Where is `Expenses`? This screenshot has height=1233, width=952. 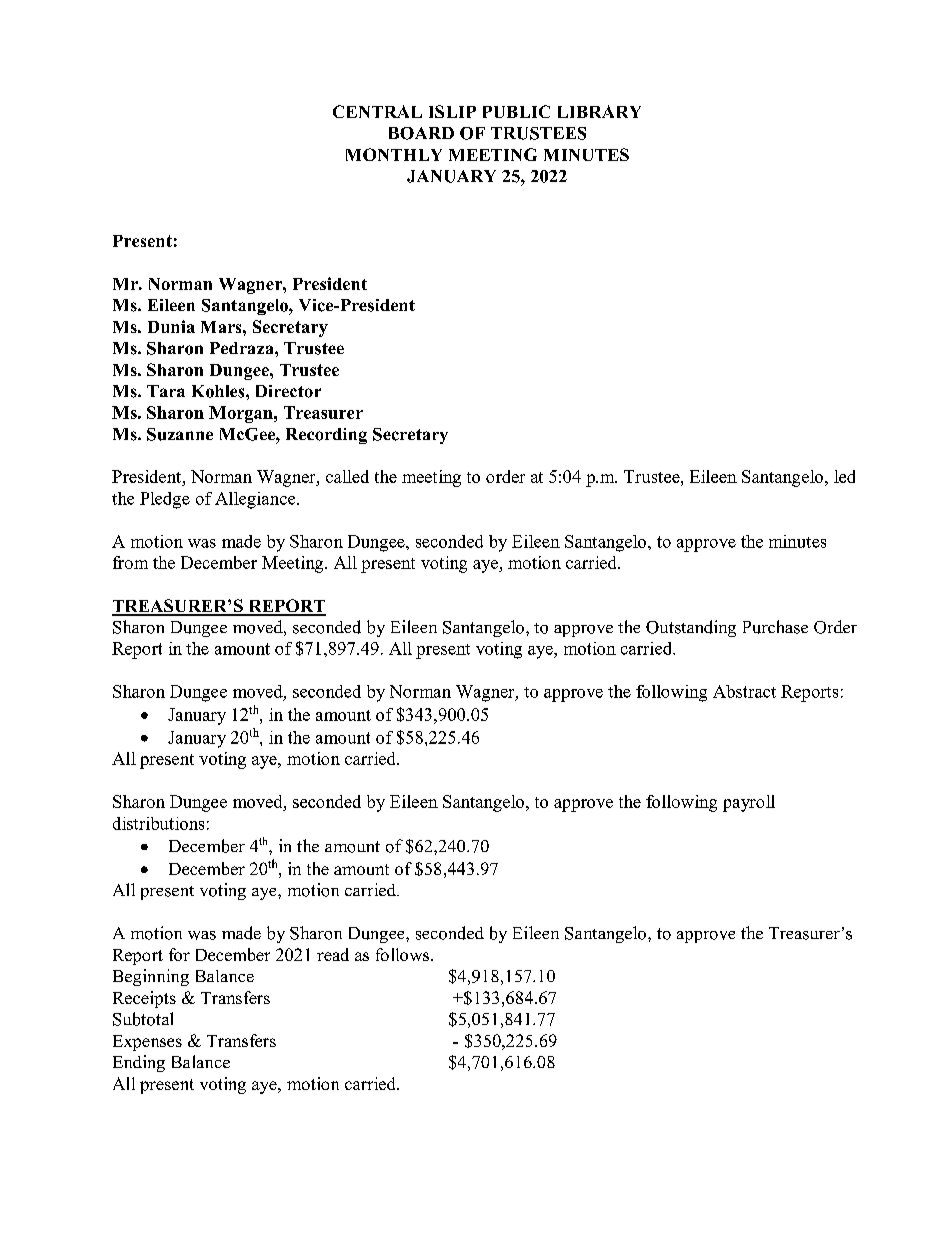
Expenses is located at coordinates (147, 1043).
